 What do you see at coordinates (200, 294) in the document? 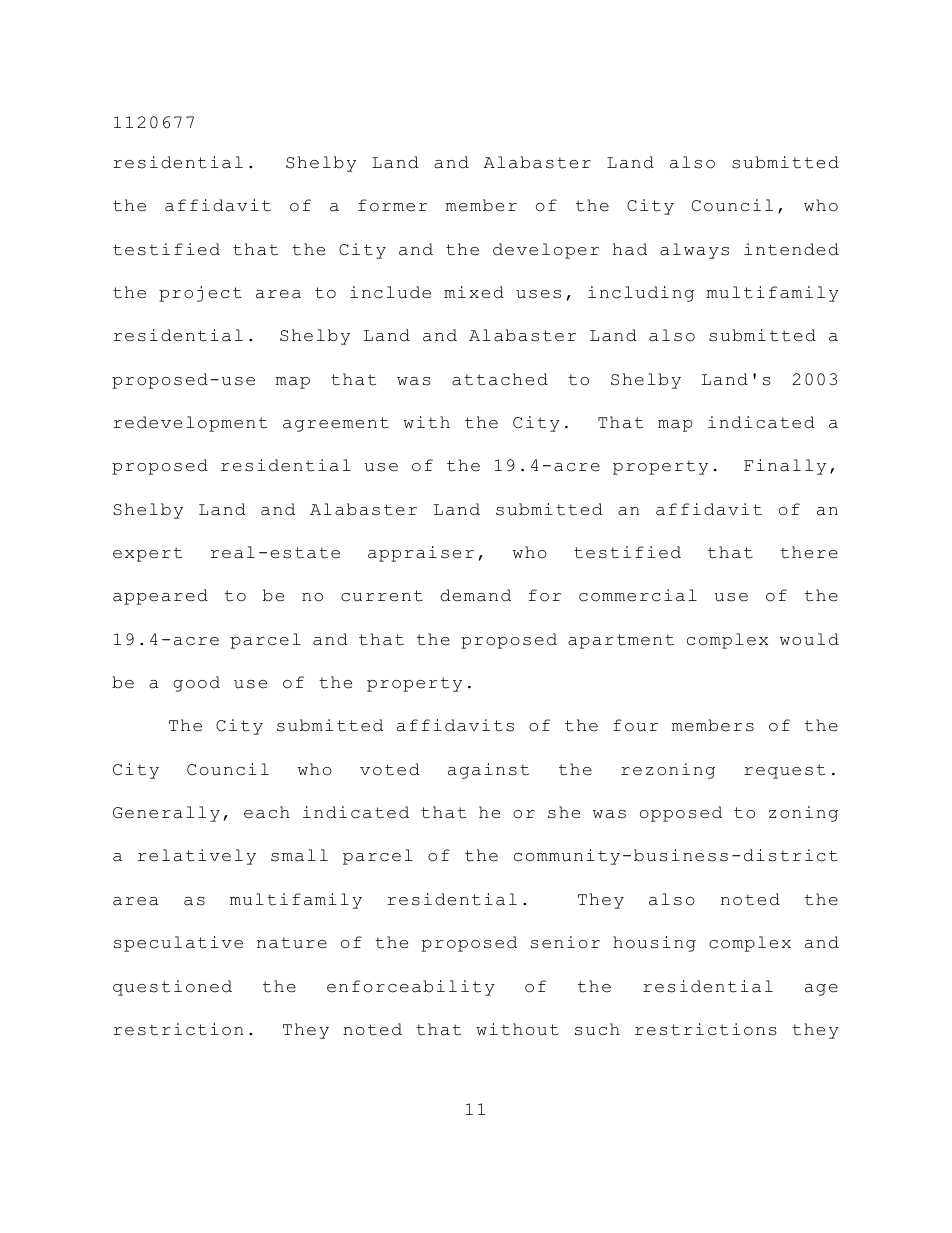
I see `project` at bounding box center [200, 294].
